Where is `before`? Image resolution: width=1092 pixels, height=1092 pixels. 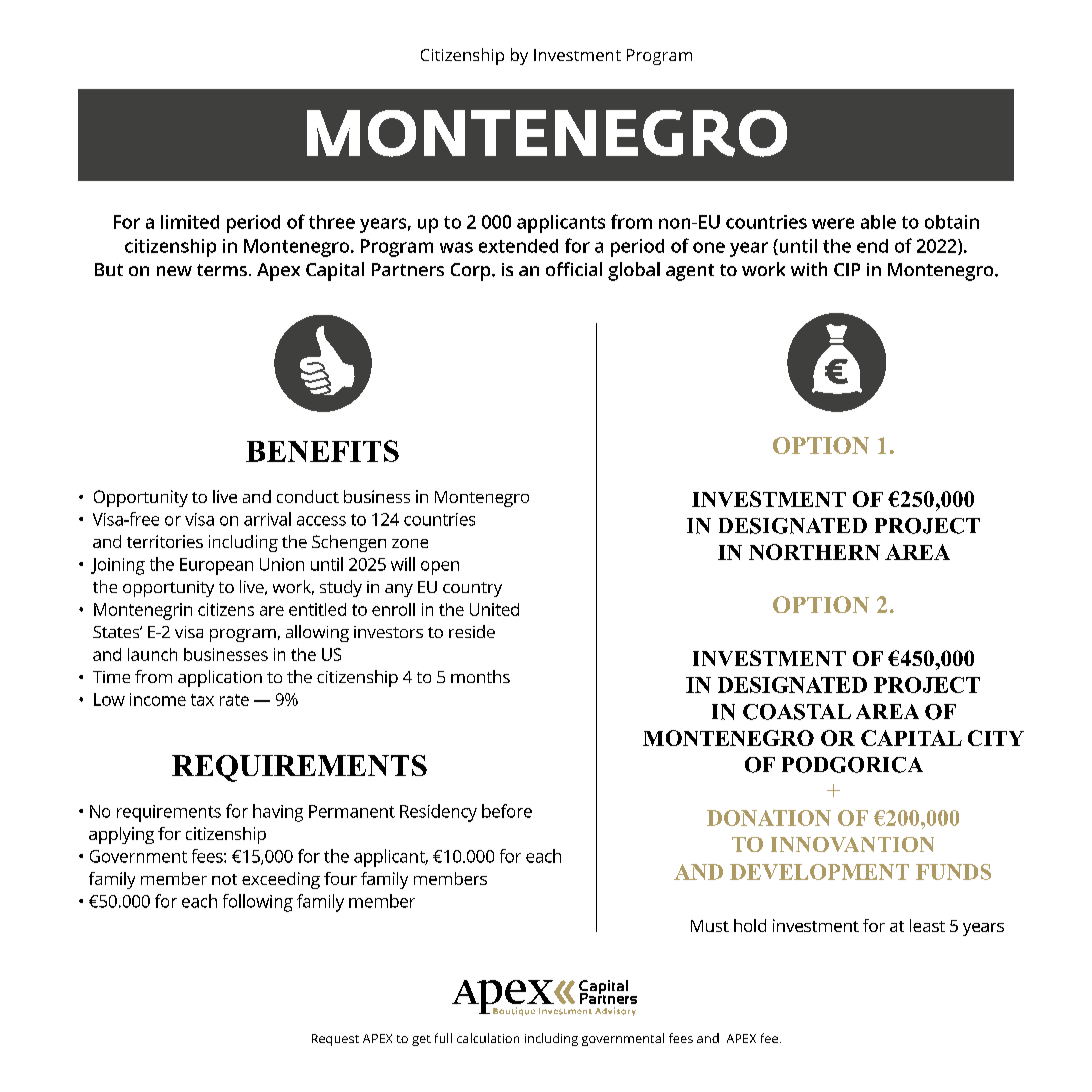 before is located at coordinates (507, 811).
